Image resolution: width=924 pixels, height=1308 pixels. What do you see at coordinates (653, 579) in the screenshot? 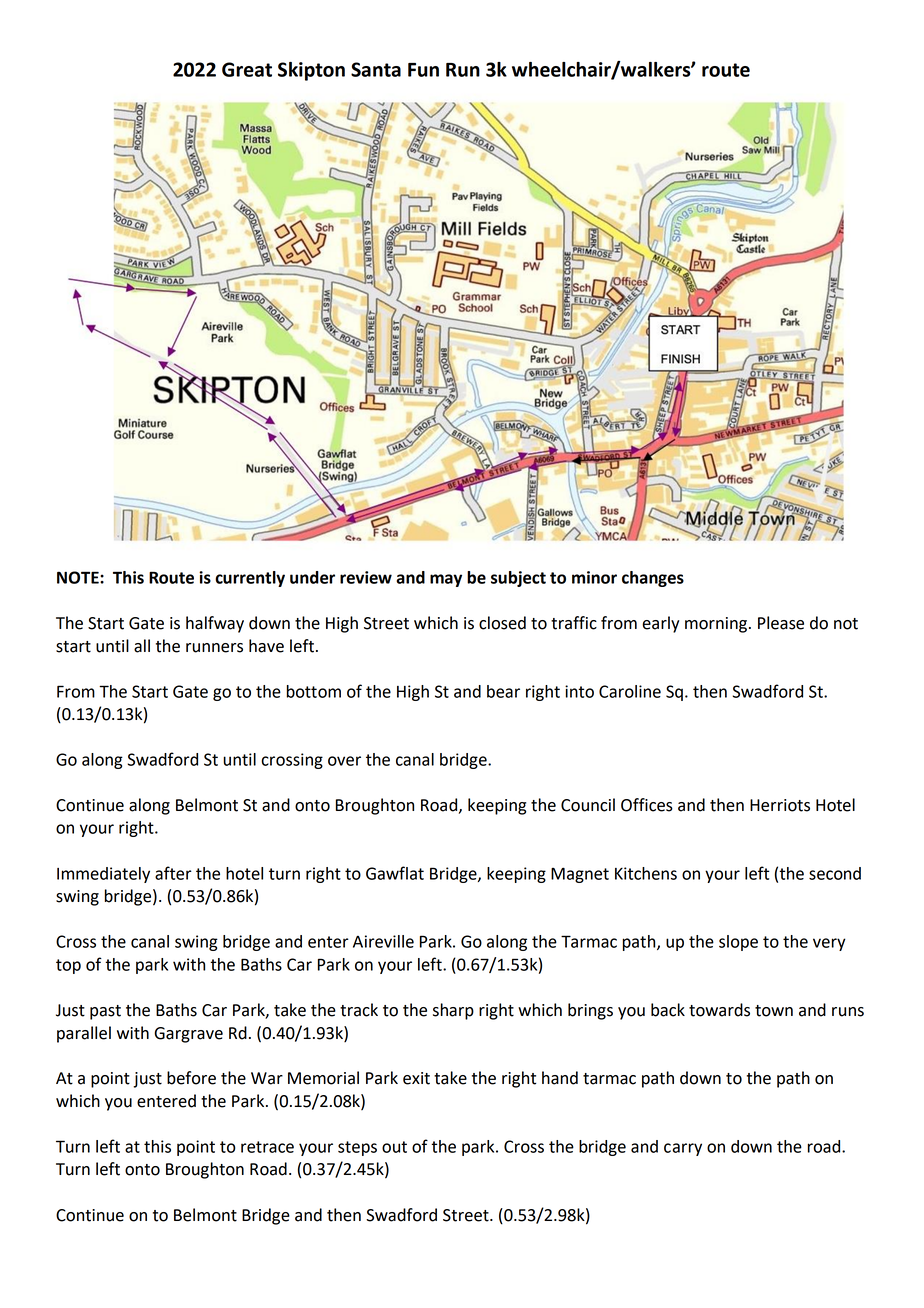
I see `changes` at bounding box center [653, 579].
